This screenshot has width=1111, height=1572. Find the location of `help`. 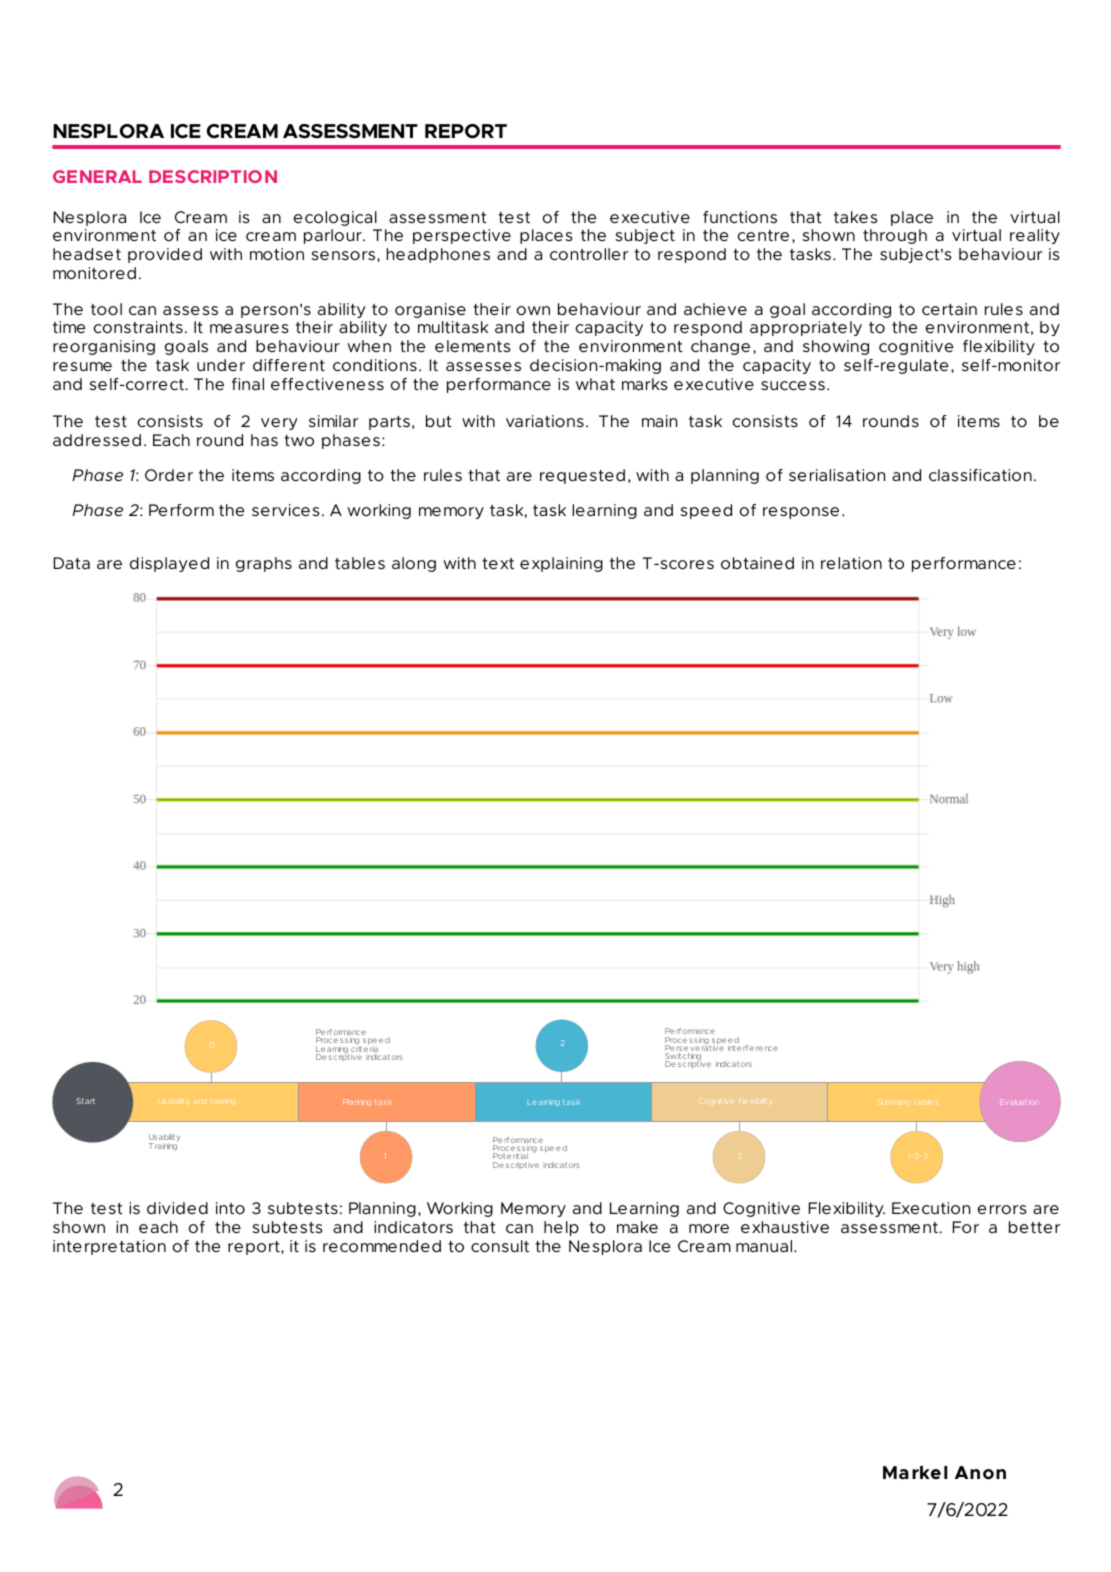

help is located at coordinates (561, 1228).
